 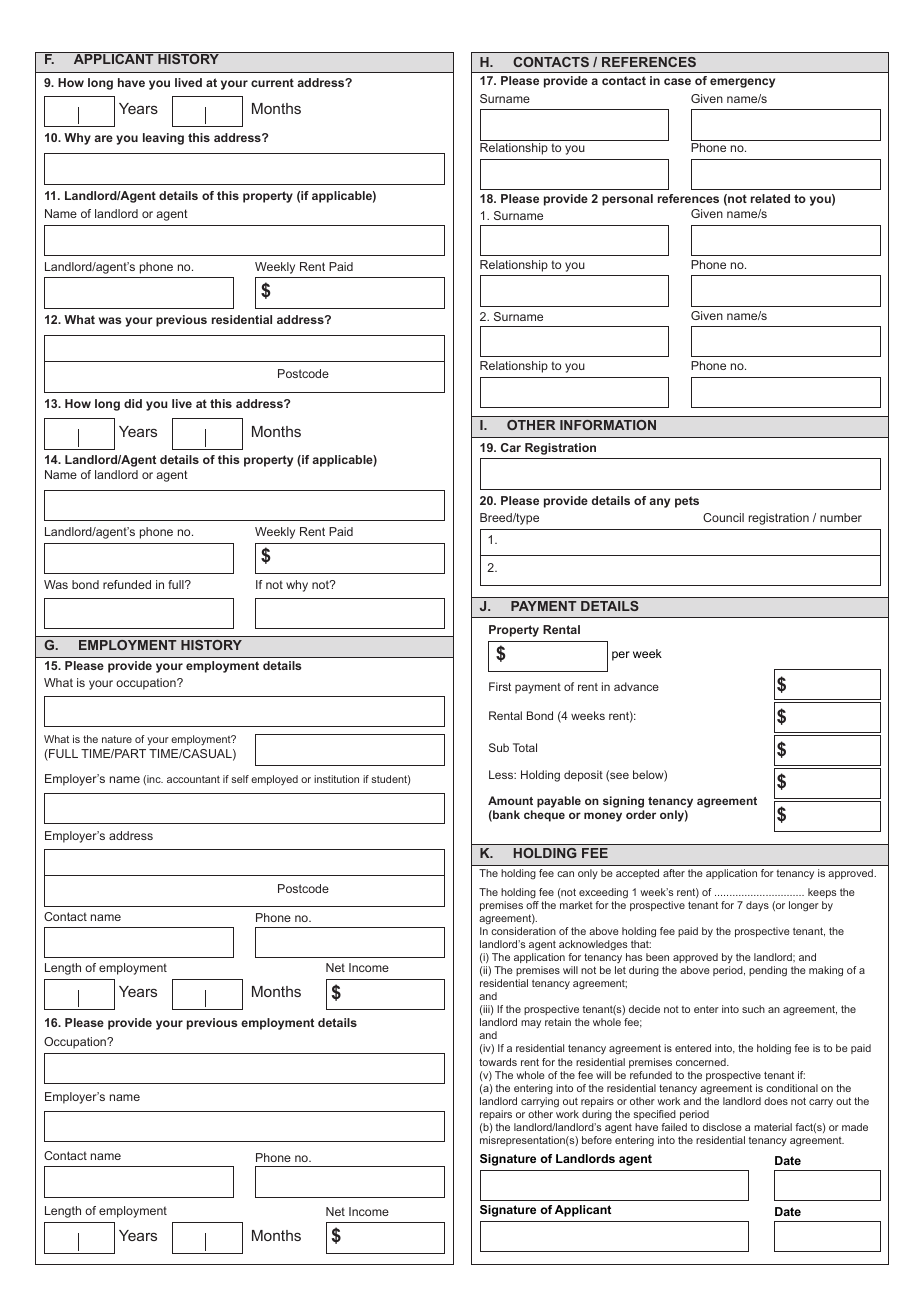 What do you see at coordinates (723, 517) in the screenshot?
I see `Council` at bounding box center [723, 517].
